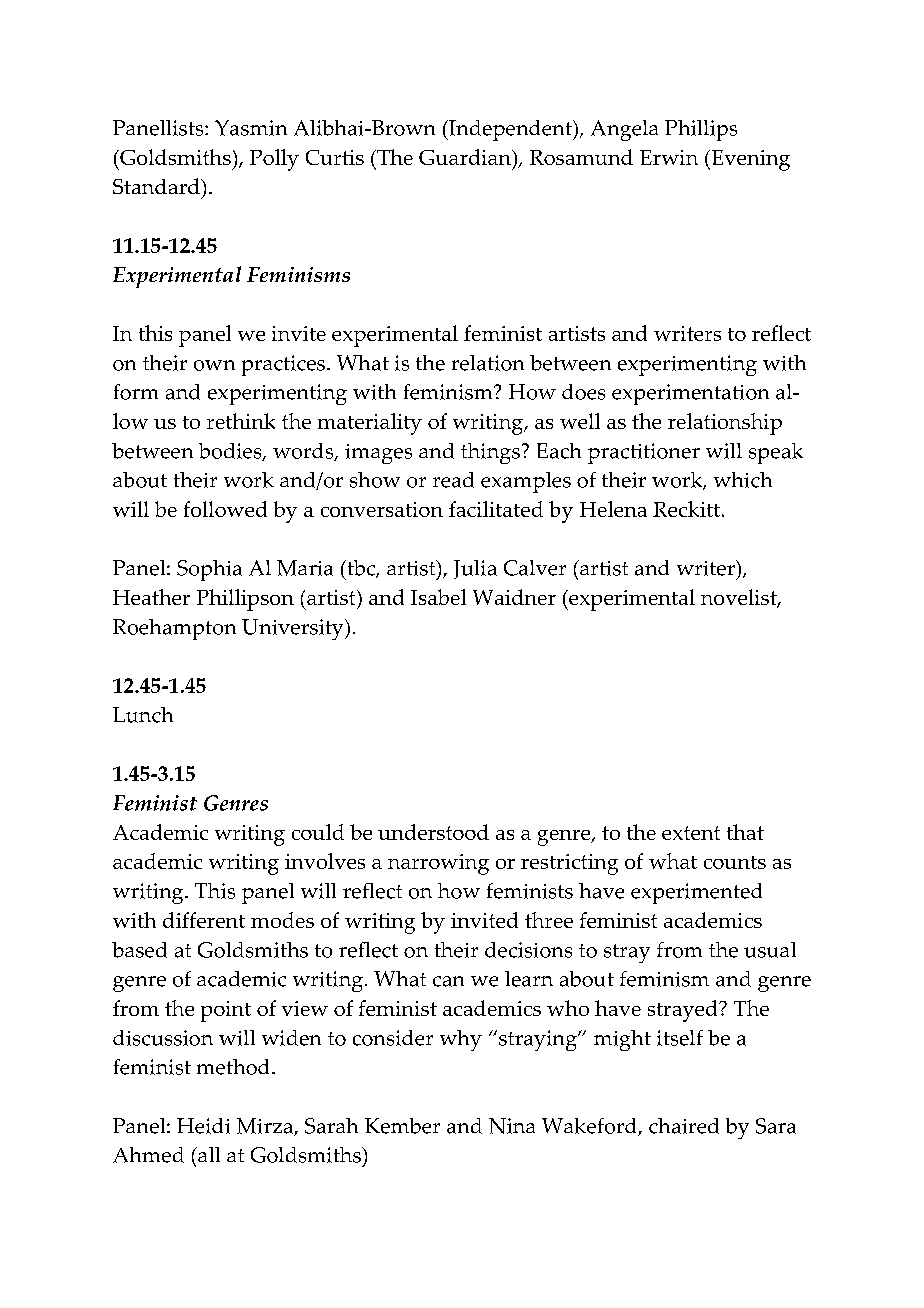 The height and width of the screenshot is (1308, 924). What do you see at coordinates (251, 128) in the screenshot?
I see `Yasmin` at bounding box center [251, 128].
